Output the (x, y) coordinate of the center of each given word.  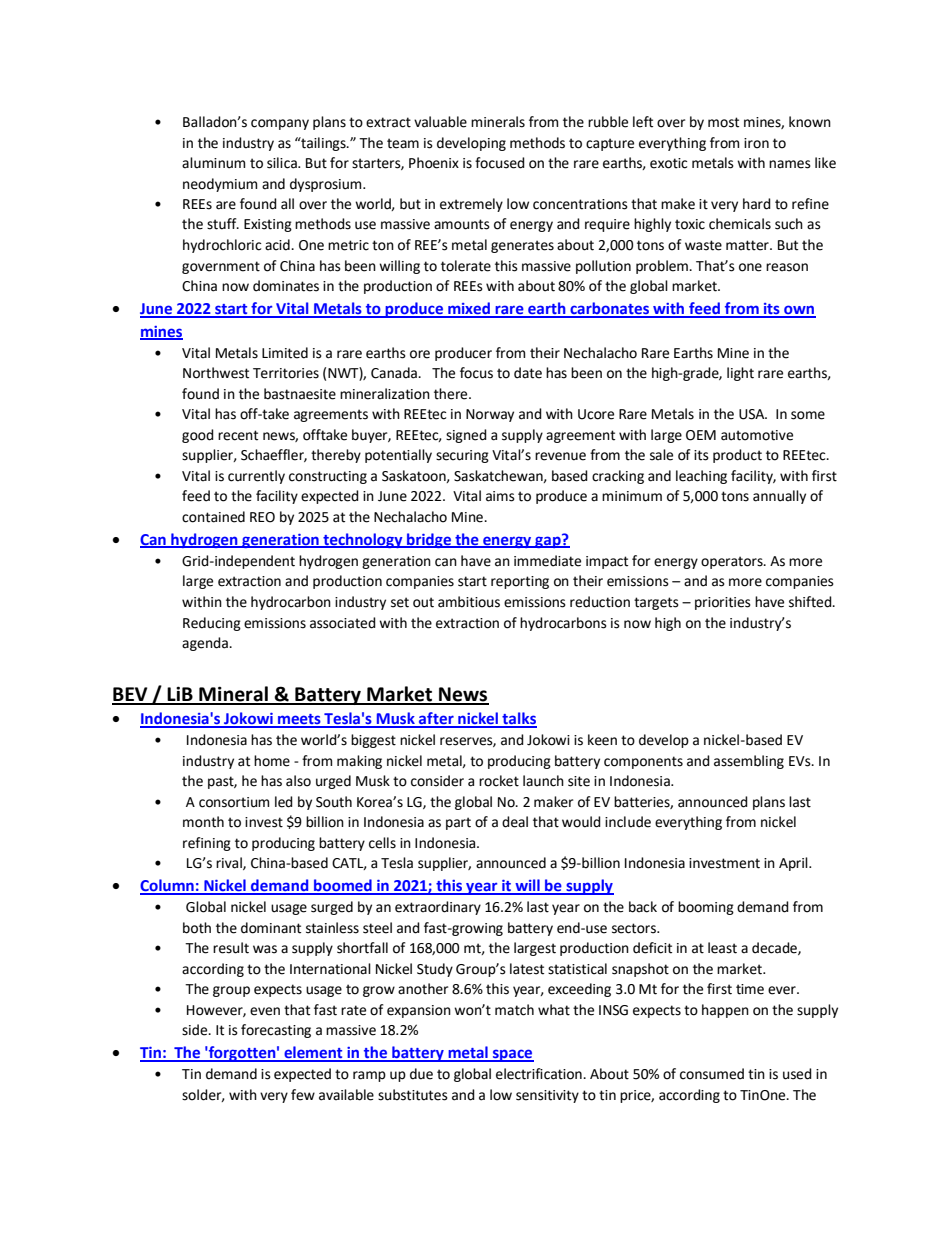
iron (756, 143)
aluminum (213, 163)
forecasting (276, 1031)
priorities (723, 603)
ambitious (469, 602)
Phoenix (434, 163)
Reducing (212, 624)
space (512, 1055)
